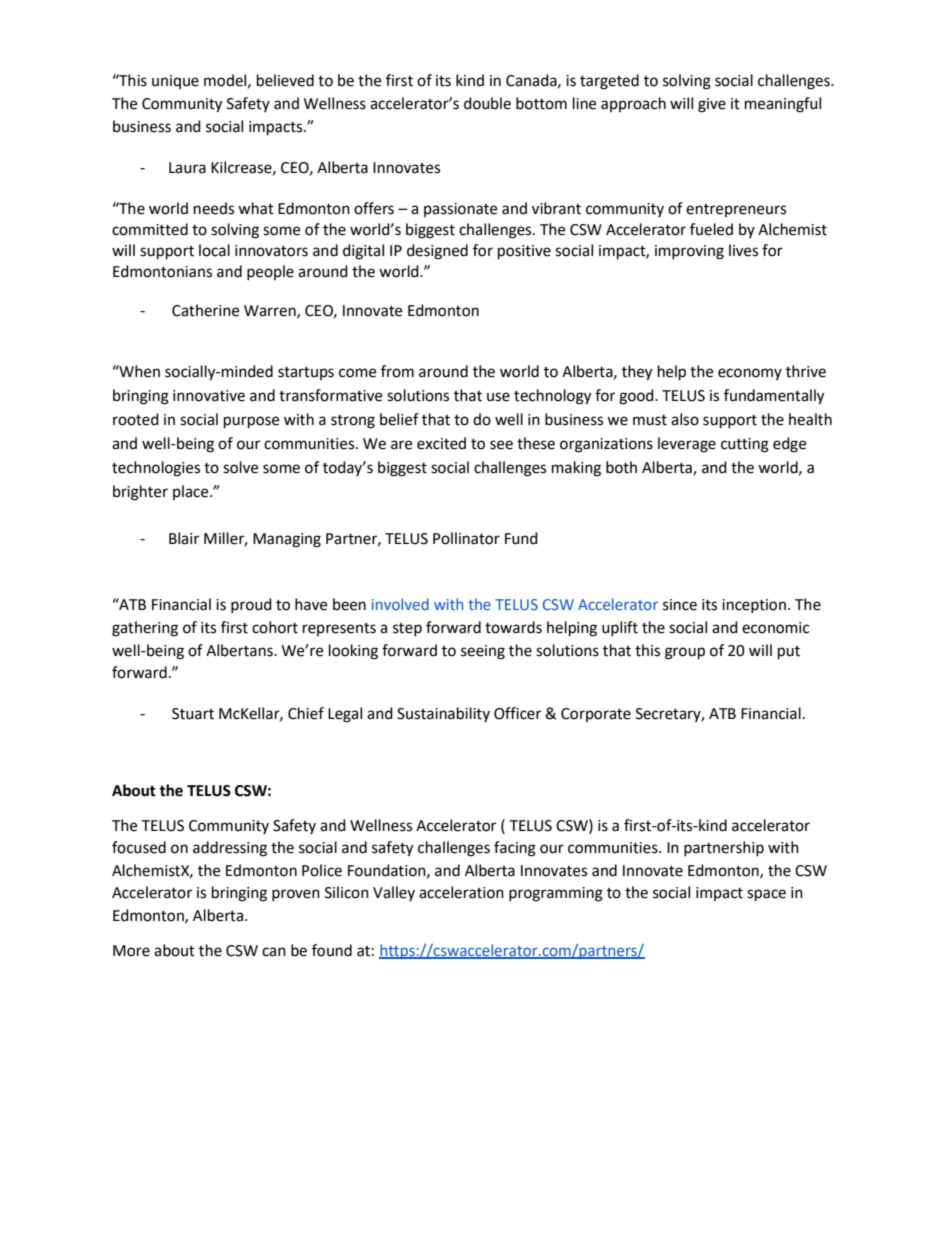  What do you see at coordinates (712, 105) in the page?
I see `give` at bounding box center [712, 105].
